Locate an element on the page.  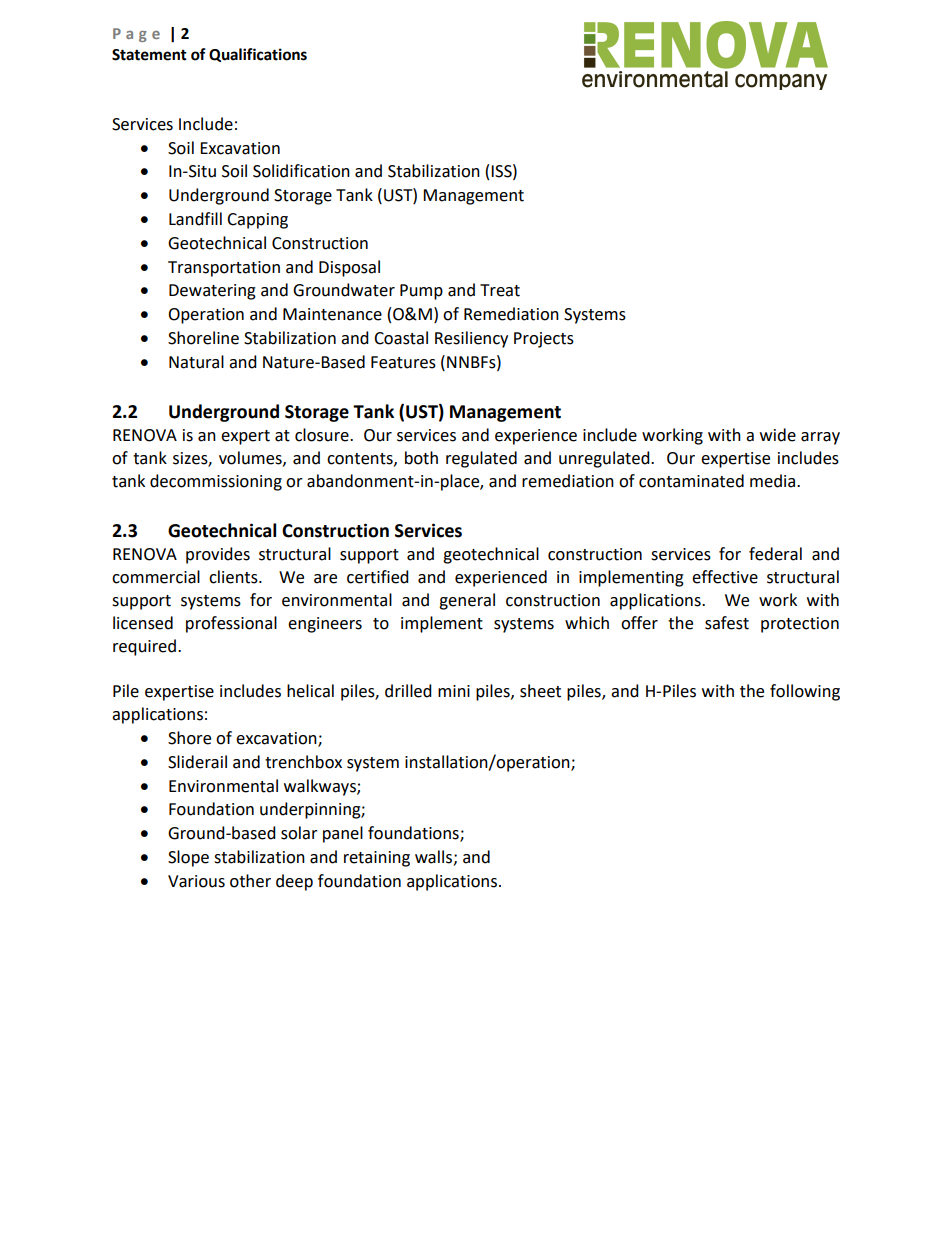
following is located at coordinates (805, 692).
